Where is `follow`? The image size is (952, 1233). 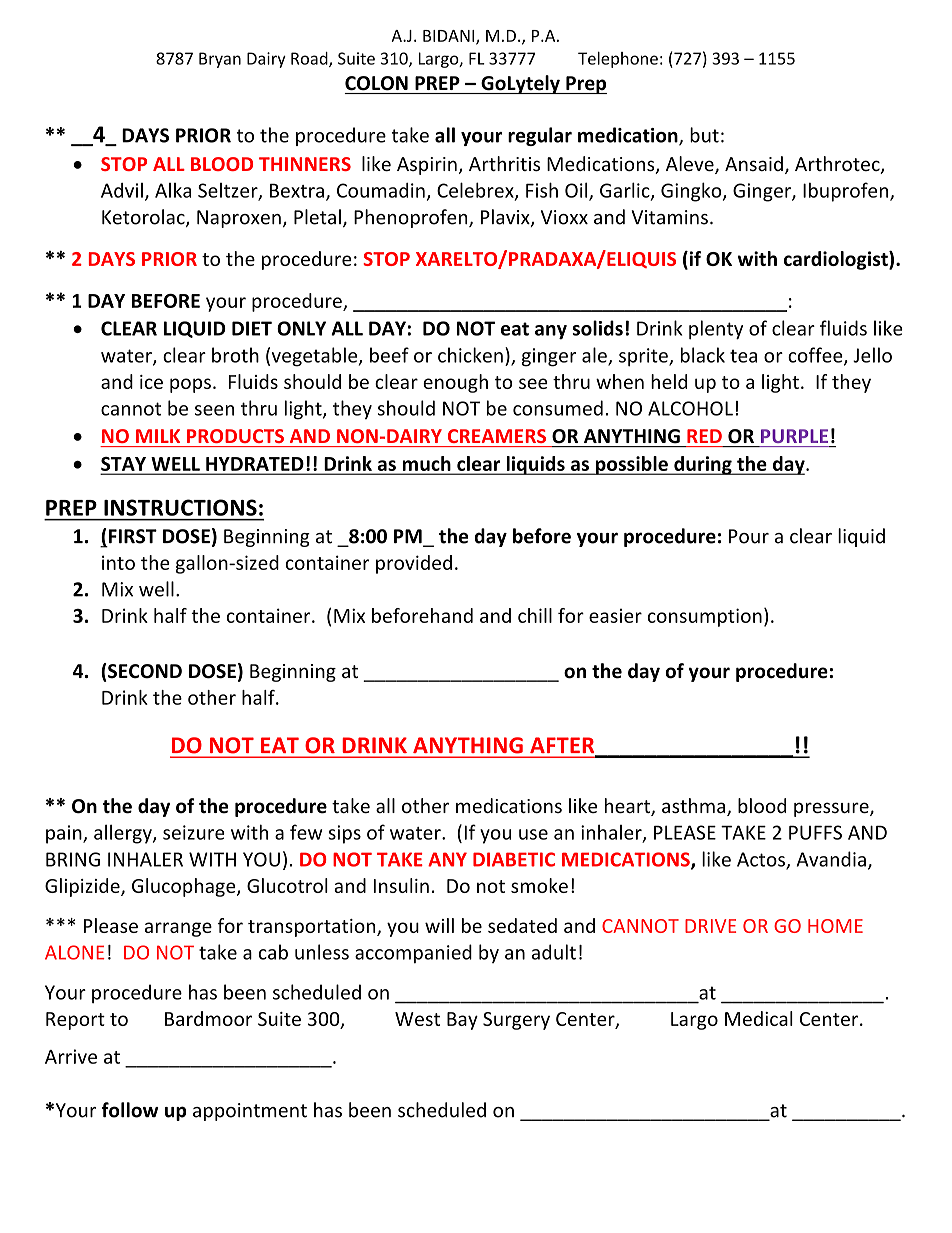 follow is located at coordinates (130, 1110).
